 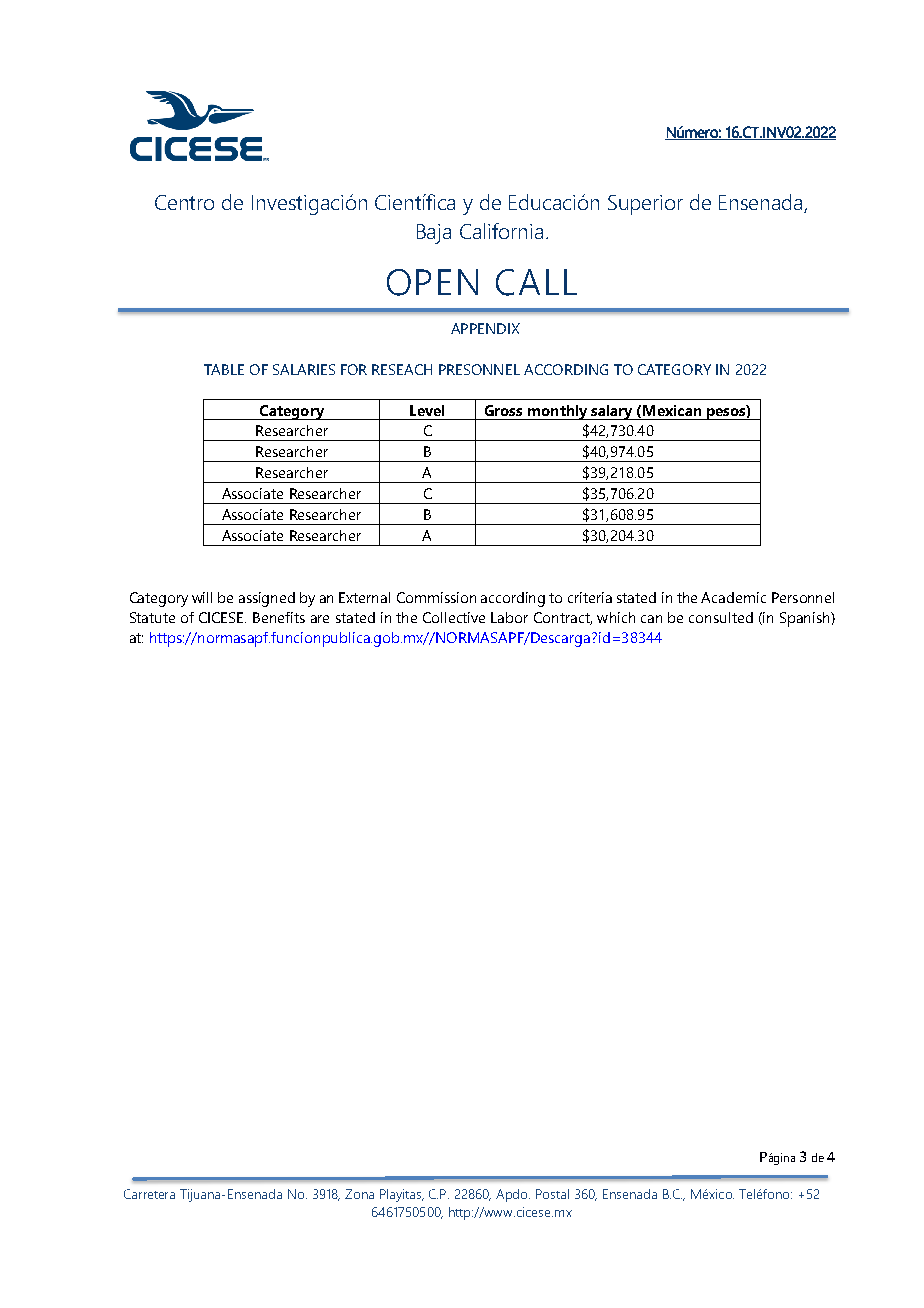 What do you see at coordinates (279, 617) in the screenshot?
I see `Benefits` at bounding box center [279, 617].
